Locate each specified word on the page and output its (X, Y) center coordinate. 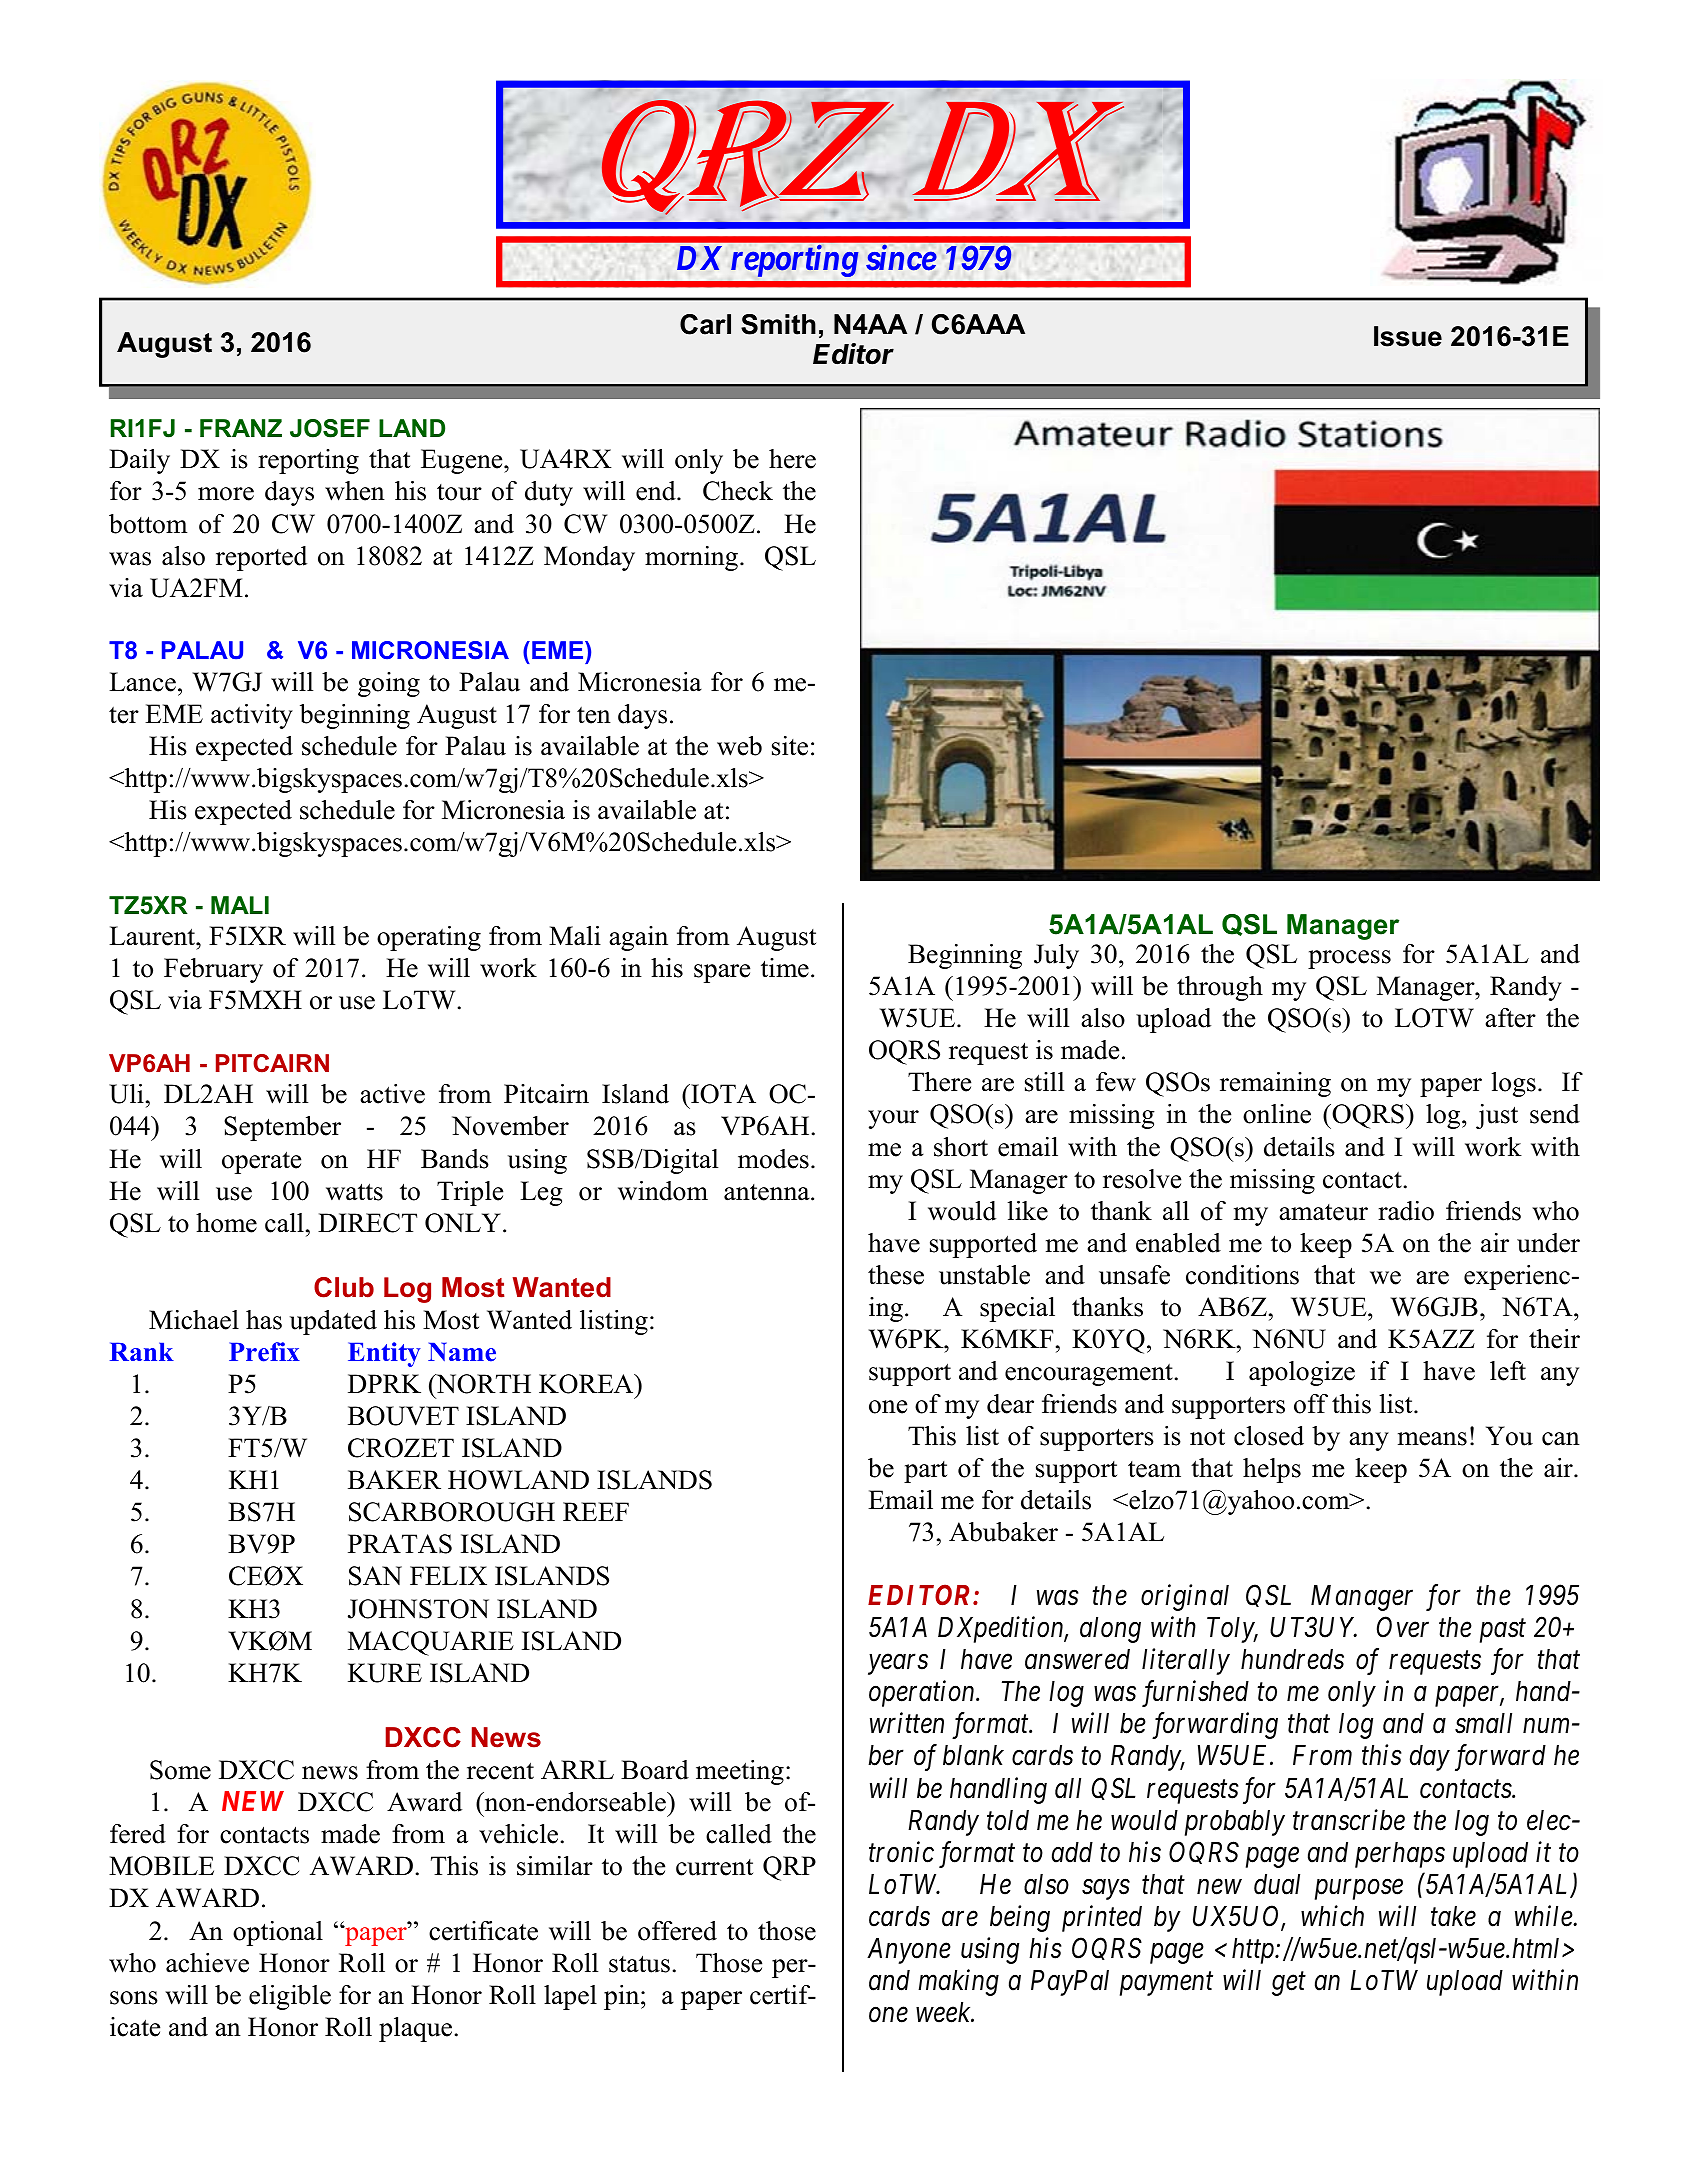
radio (1406, 1211)
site (790, 746)
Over (1403, 1627)
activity (252, 716)
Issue (1408, 336)
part (925, 1472)
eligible (290, 1997)
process (1349, 959)
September (282, 1128)
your (893, 1119)
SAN (375, 1576)
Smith (778, 324)
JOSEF (330, 428)
